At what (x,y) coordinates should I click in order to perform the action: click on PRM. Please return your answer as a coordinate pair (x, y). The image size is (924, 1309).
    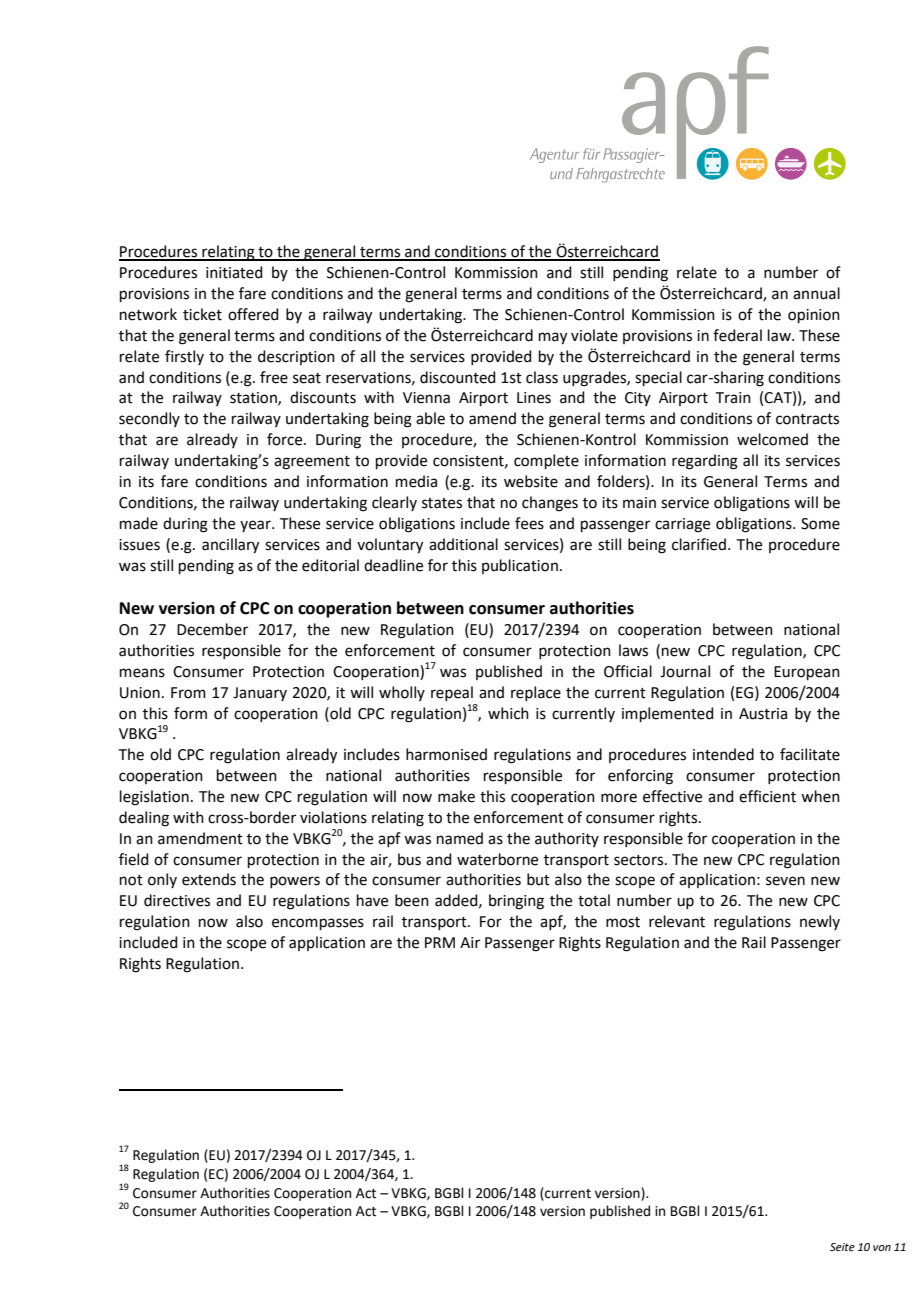
    Looking at the image, I should click on (440, 942).
